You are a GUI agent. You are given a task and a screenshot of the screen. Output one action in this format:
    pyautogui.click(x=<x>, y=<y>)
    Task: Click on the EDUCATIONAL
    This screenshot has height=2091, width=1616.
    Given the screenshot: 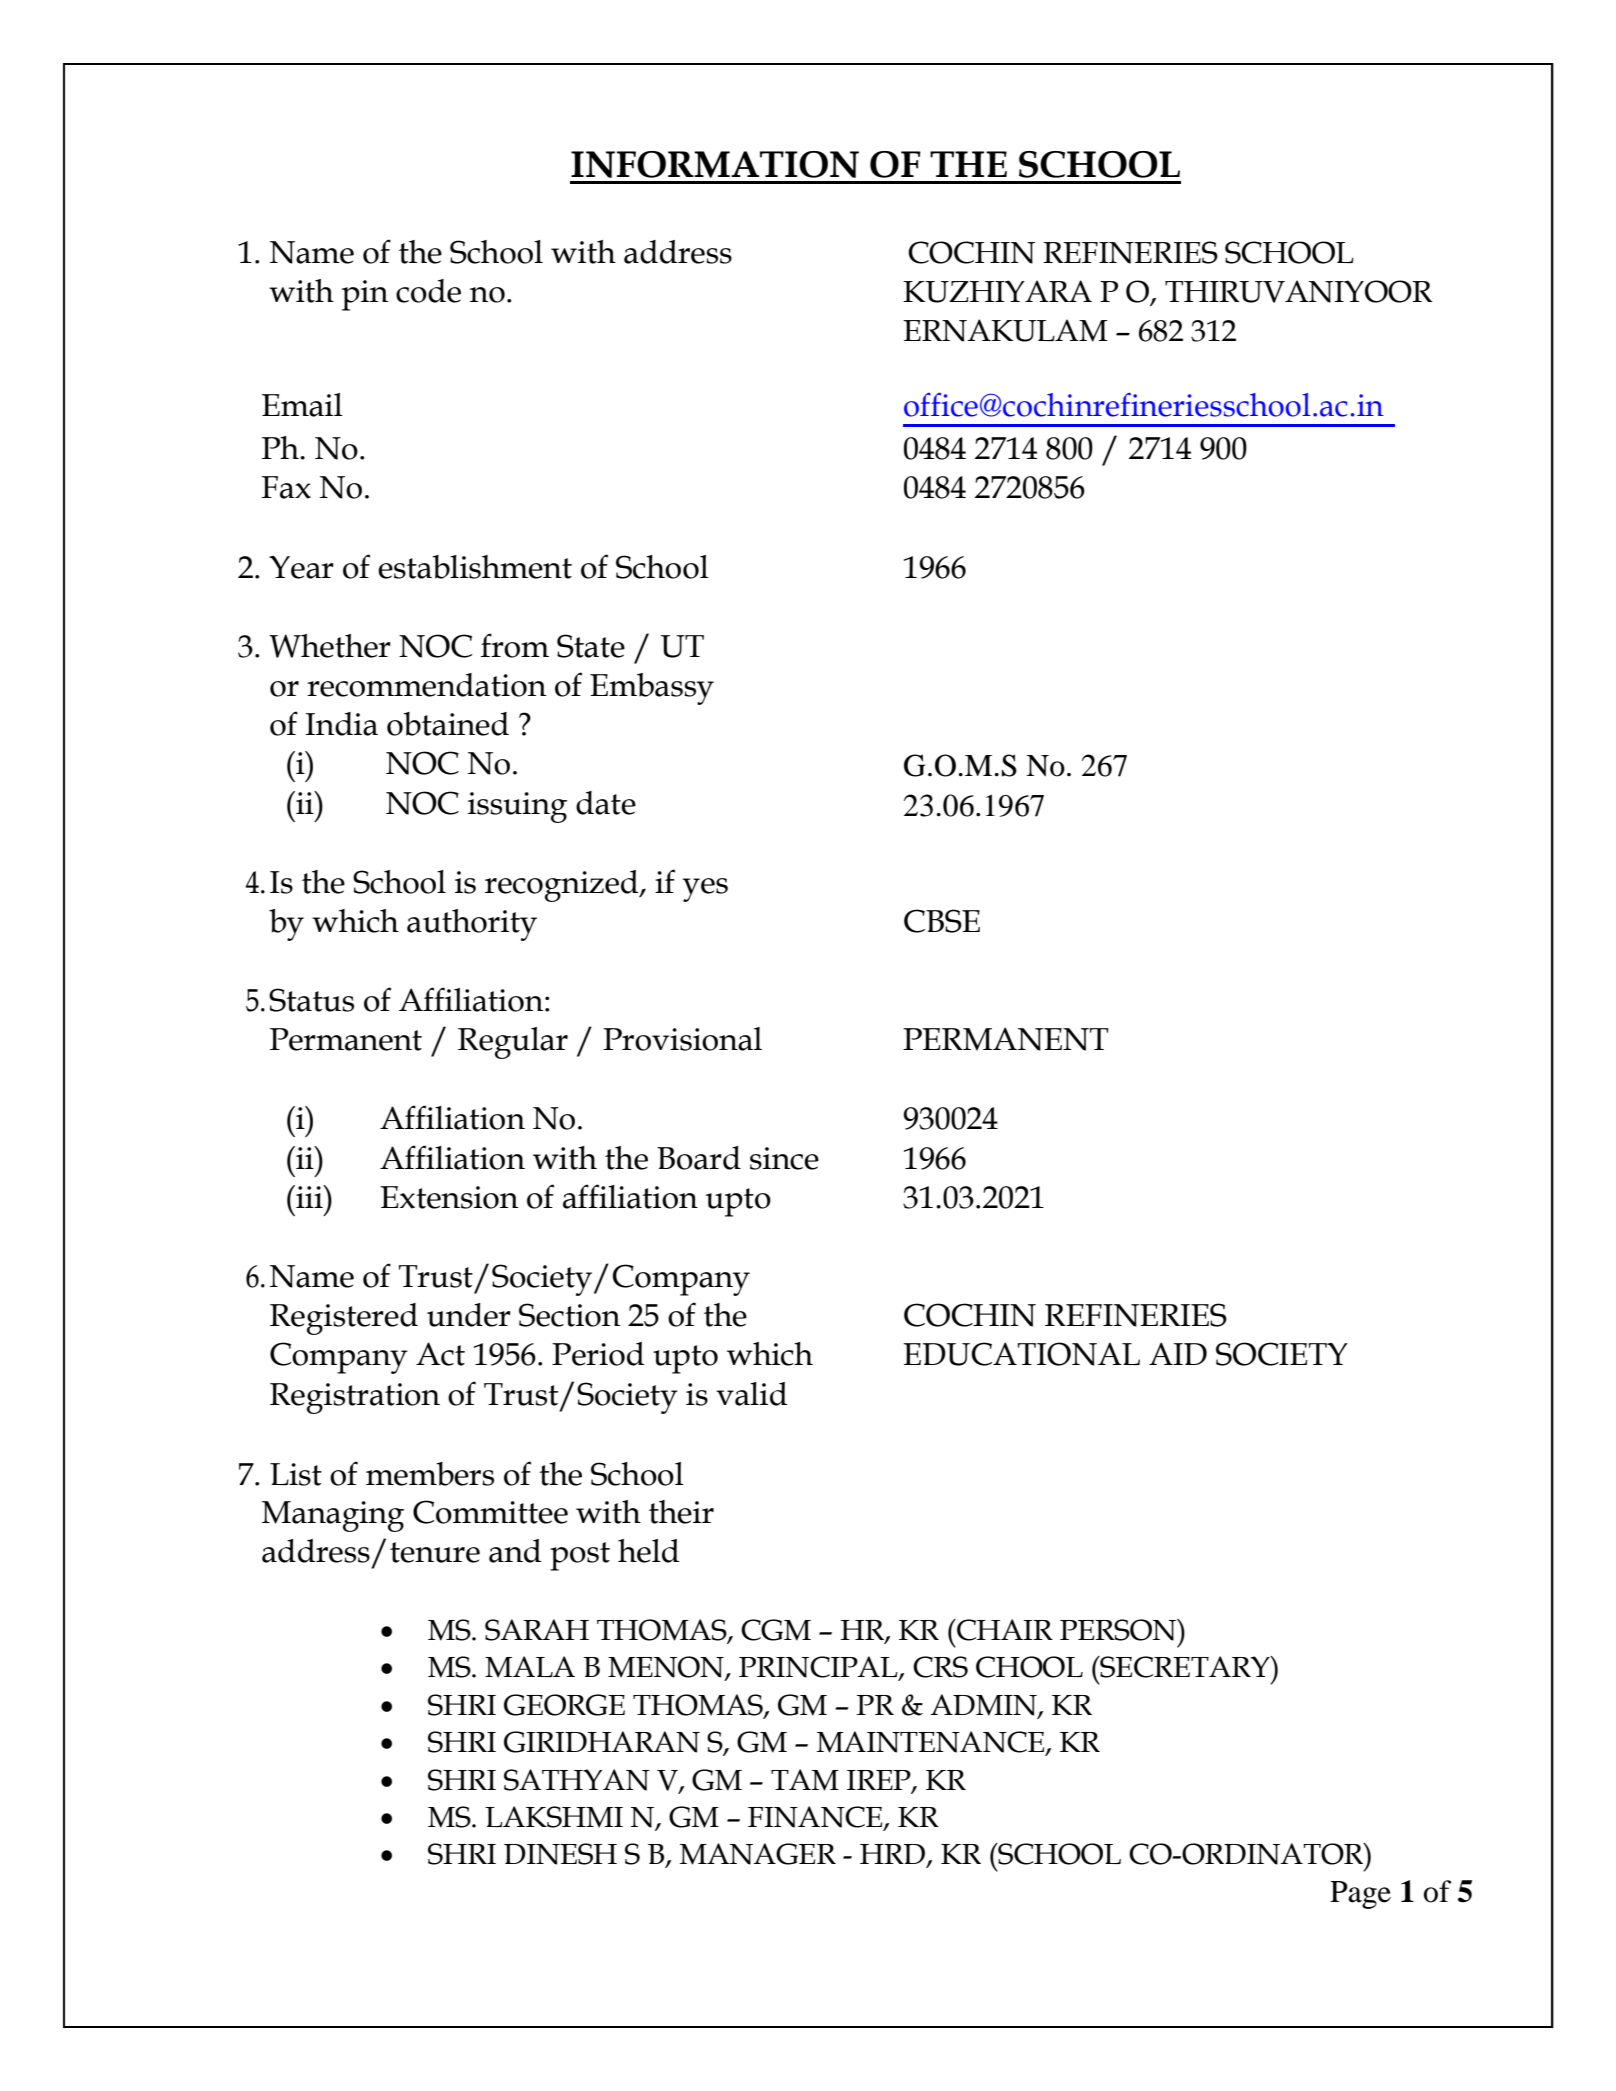 What is the action you would take?
    pyautogui.click(x=1021, y=1354)
